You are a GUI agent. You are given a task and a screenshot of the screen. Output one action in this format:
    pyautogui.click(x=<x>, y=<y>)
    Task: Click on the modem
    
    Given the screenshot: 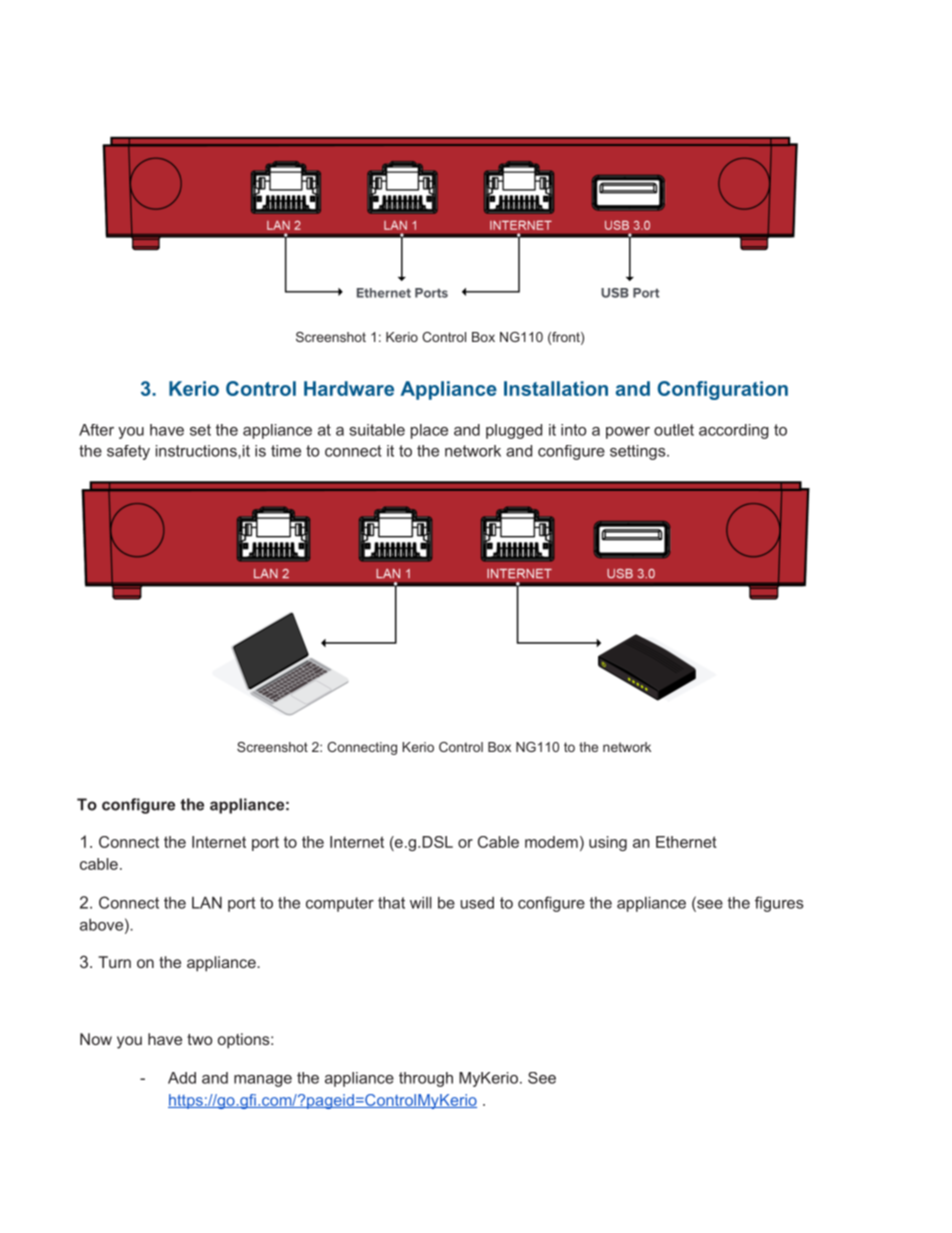 What is the action you would take?
    pyautogui.click(x=551, y=842)
